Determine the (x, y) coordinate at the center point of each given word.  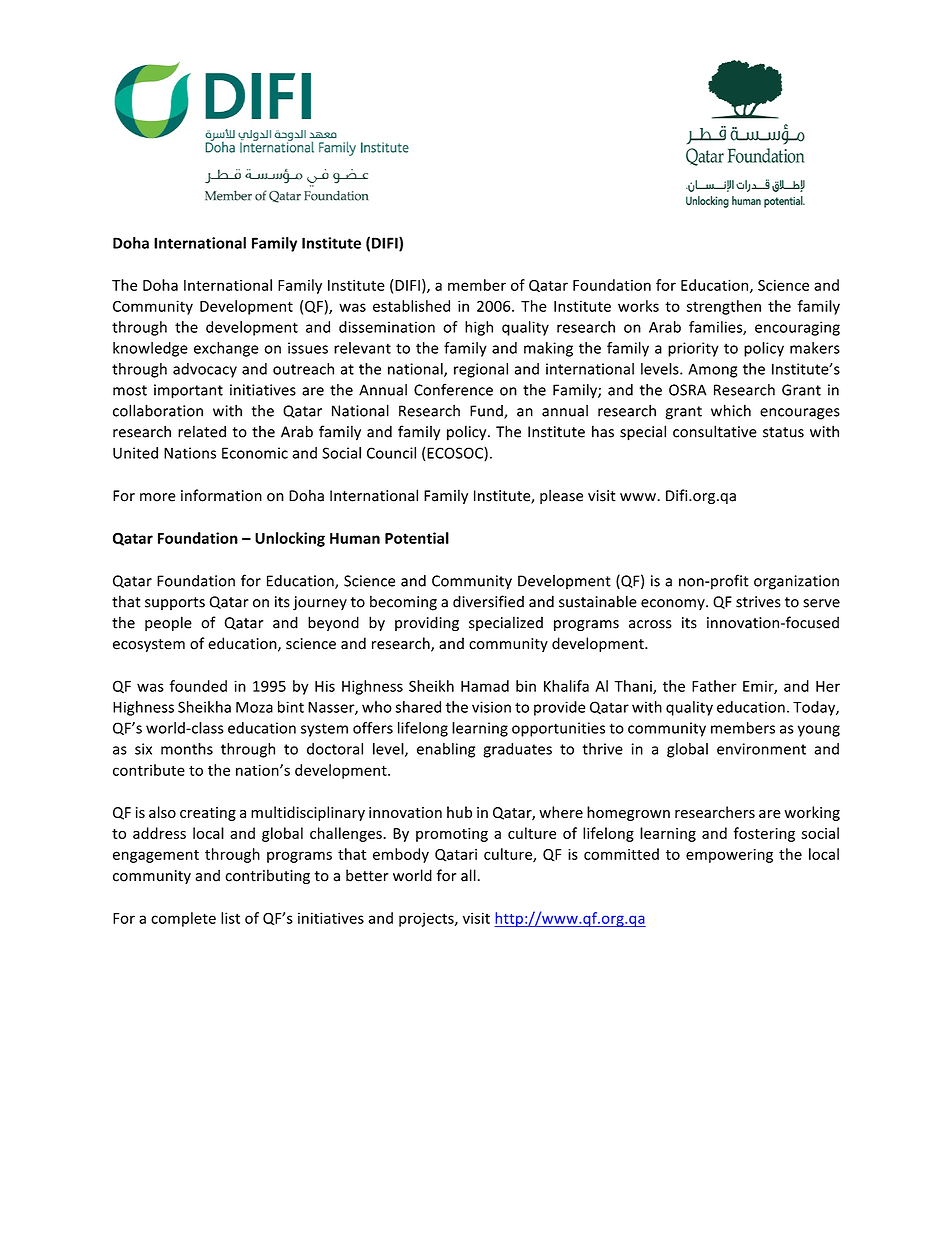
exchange (226, 349)
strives (758, 602)
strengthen (723, 307)
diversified (488, 601)
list (230, 918)
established (411, 306)
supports (175, 603)
